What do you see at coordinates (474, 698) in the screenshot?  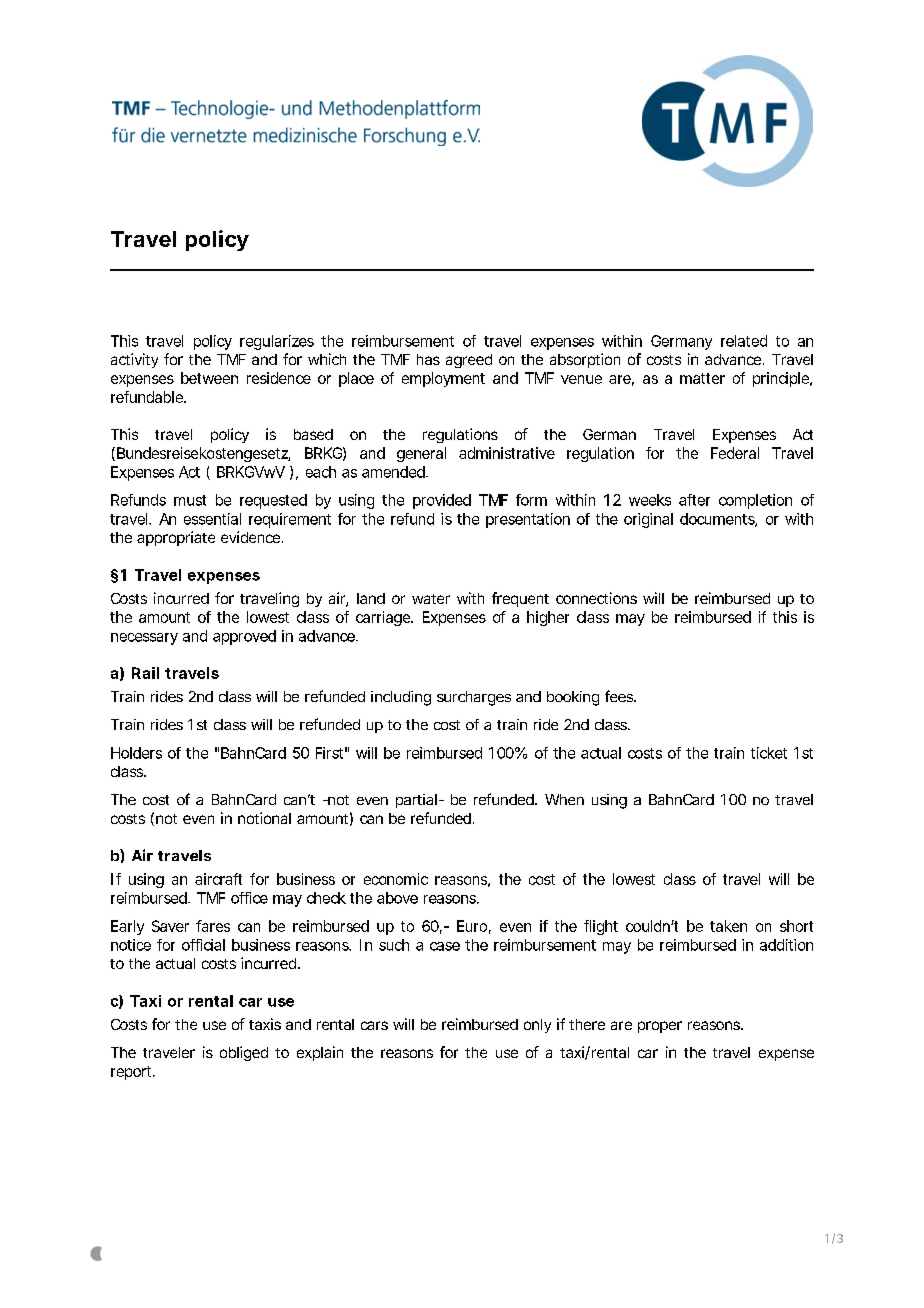 I see `surcharges` at bounding box center [474, 698].
